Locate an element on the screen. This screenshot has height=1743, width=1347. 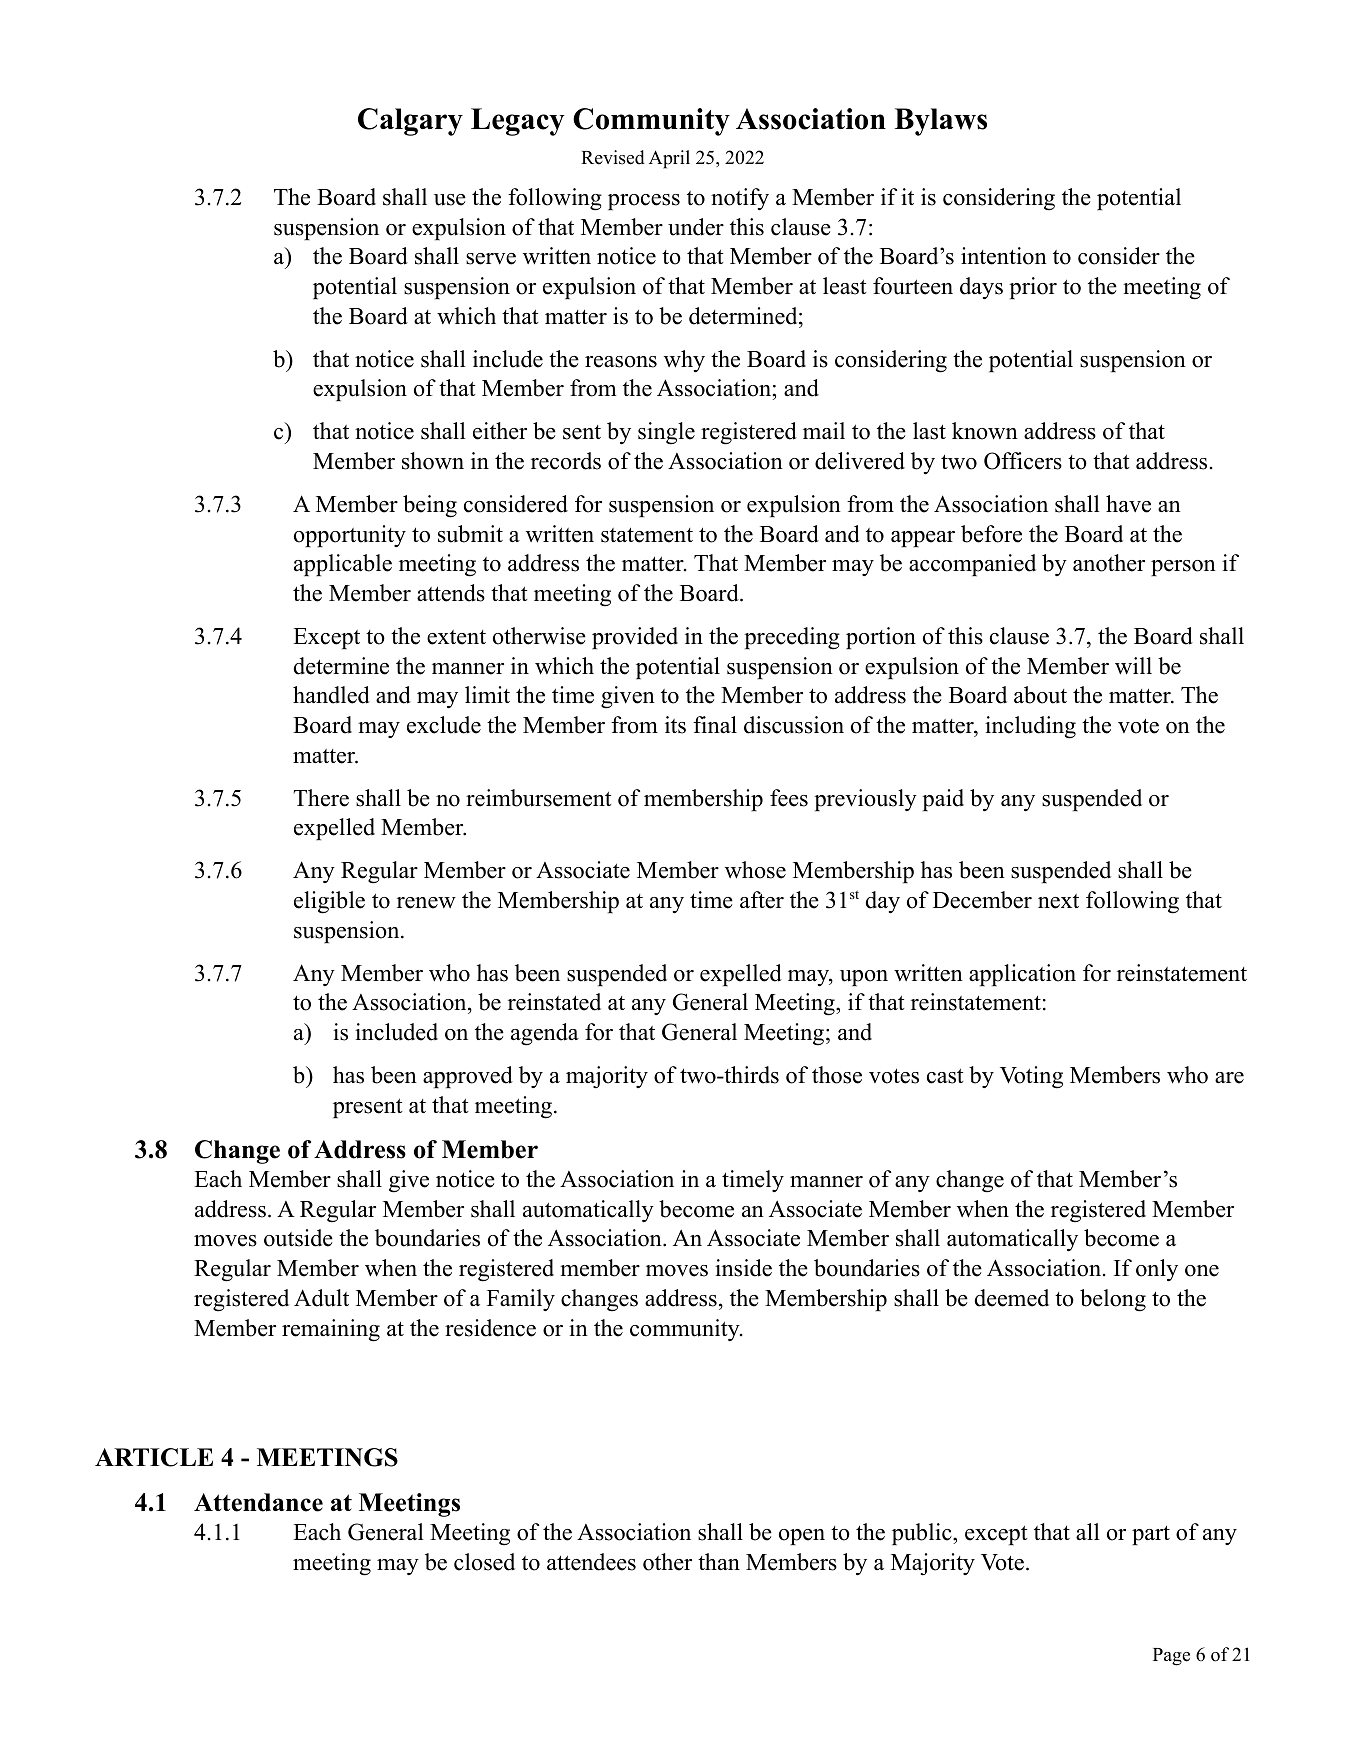
Attendance is located at coordinates (258, 1502).
